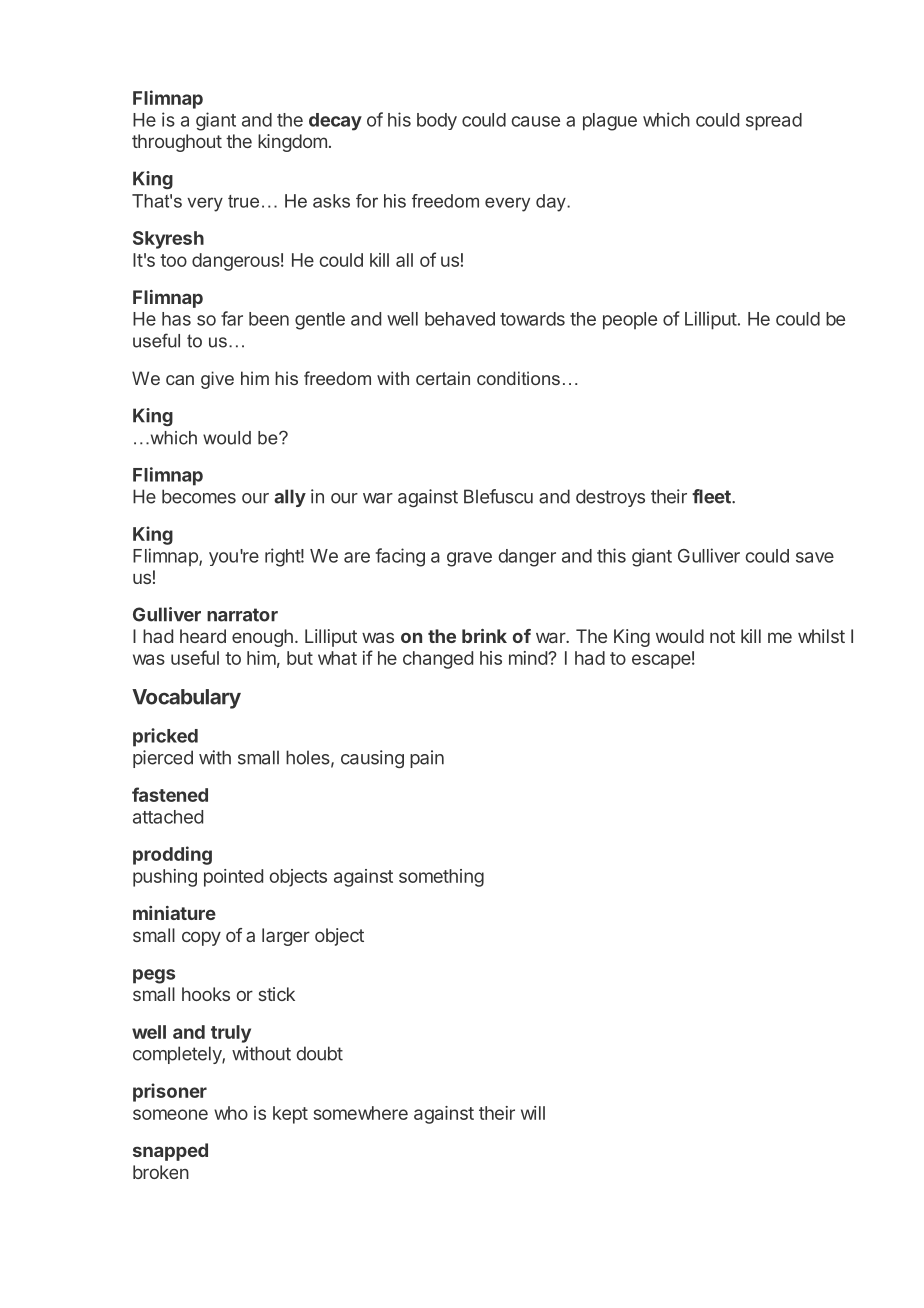 The image size is (924, 1308). Describe the element at coordinates (722, 636) in the image. I see `not` at that location.
